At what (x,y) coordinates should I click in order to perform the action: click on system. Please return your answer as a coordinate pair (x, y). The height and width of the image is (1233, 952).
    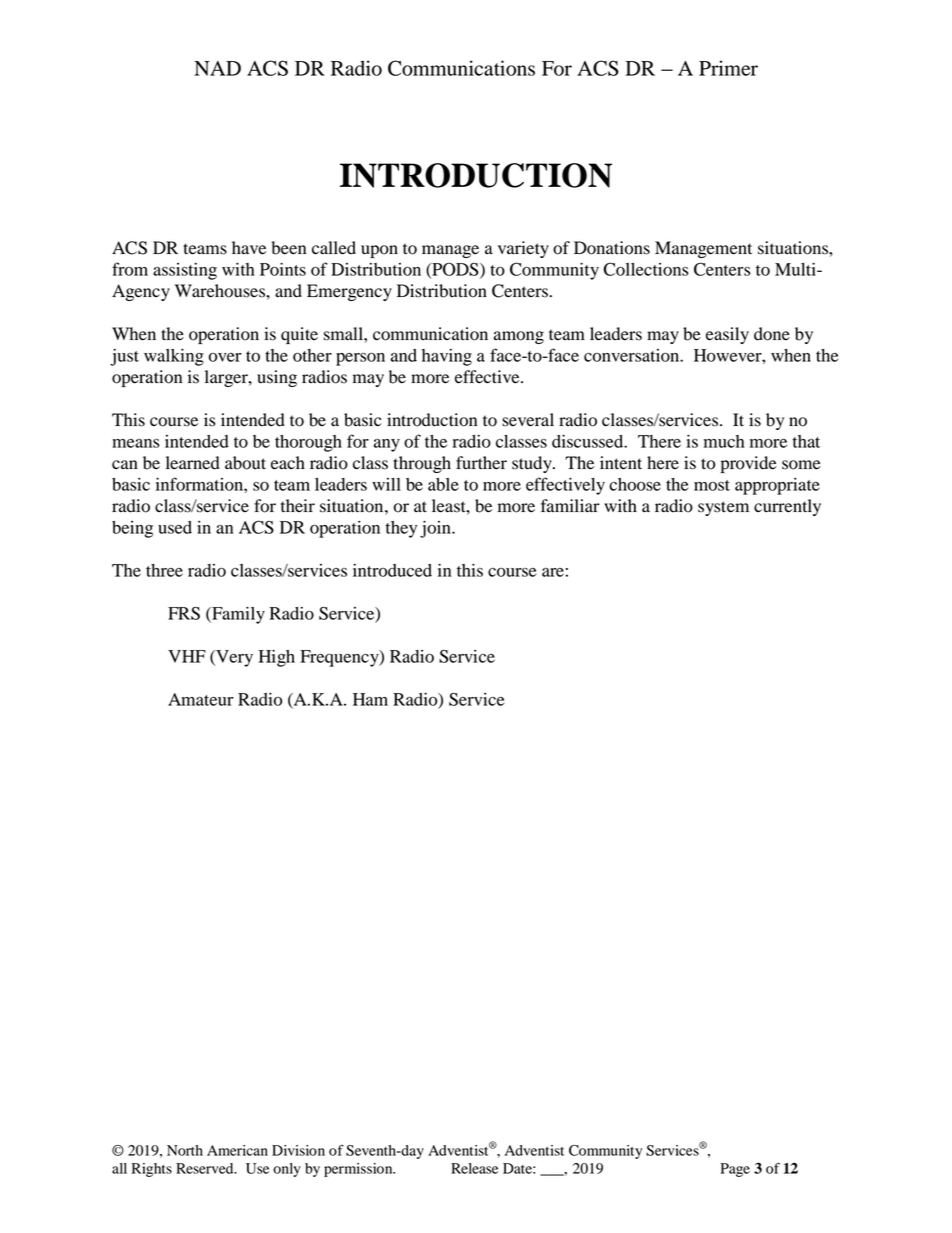
    Looking at the image, I should click on (723, 508).
